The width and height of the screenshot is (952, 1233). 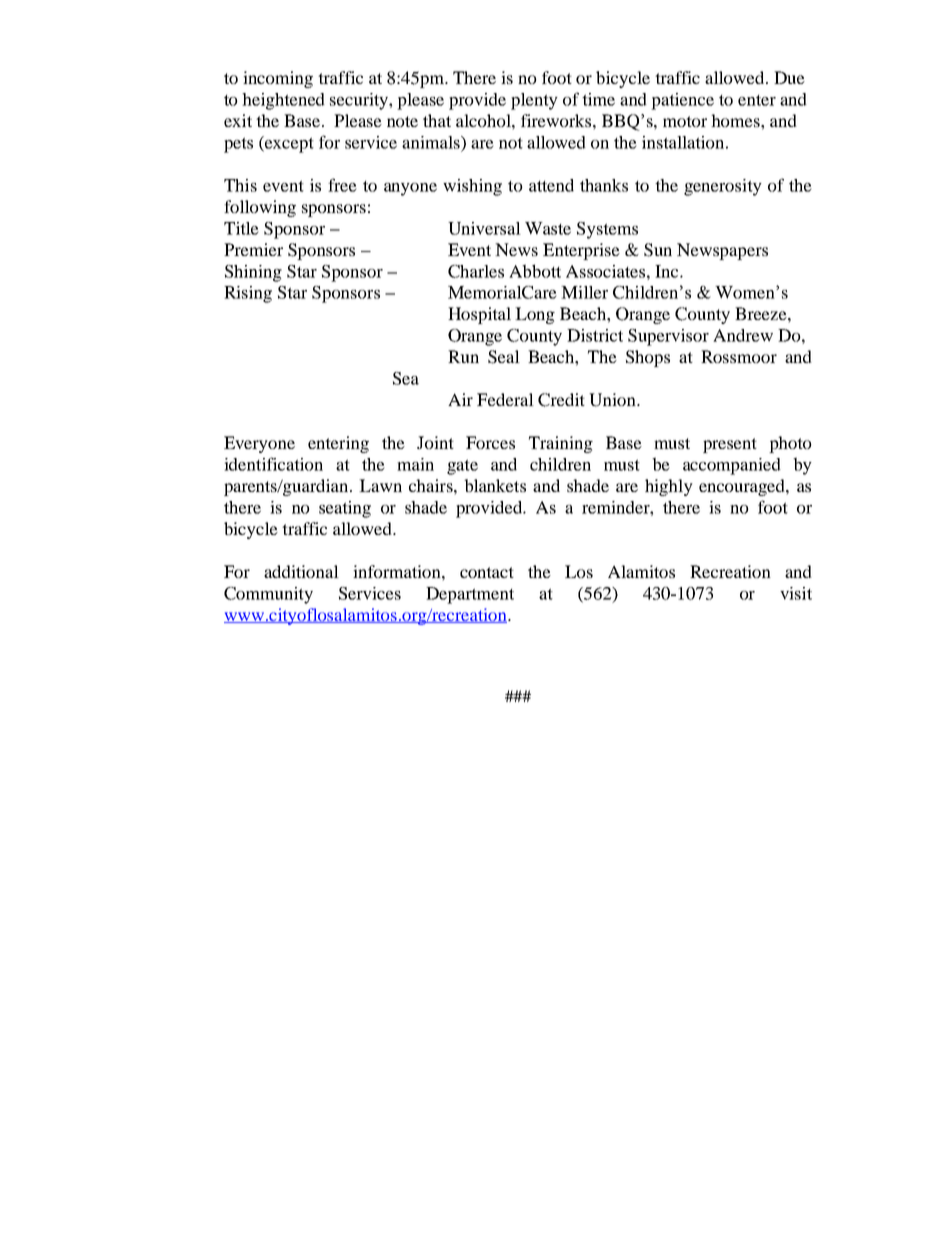 What do you see at coordinates (743, 335) in the screenshot?
I see `Andrew` at bounding box center [743, 335].
